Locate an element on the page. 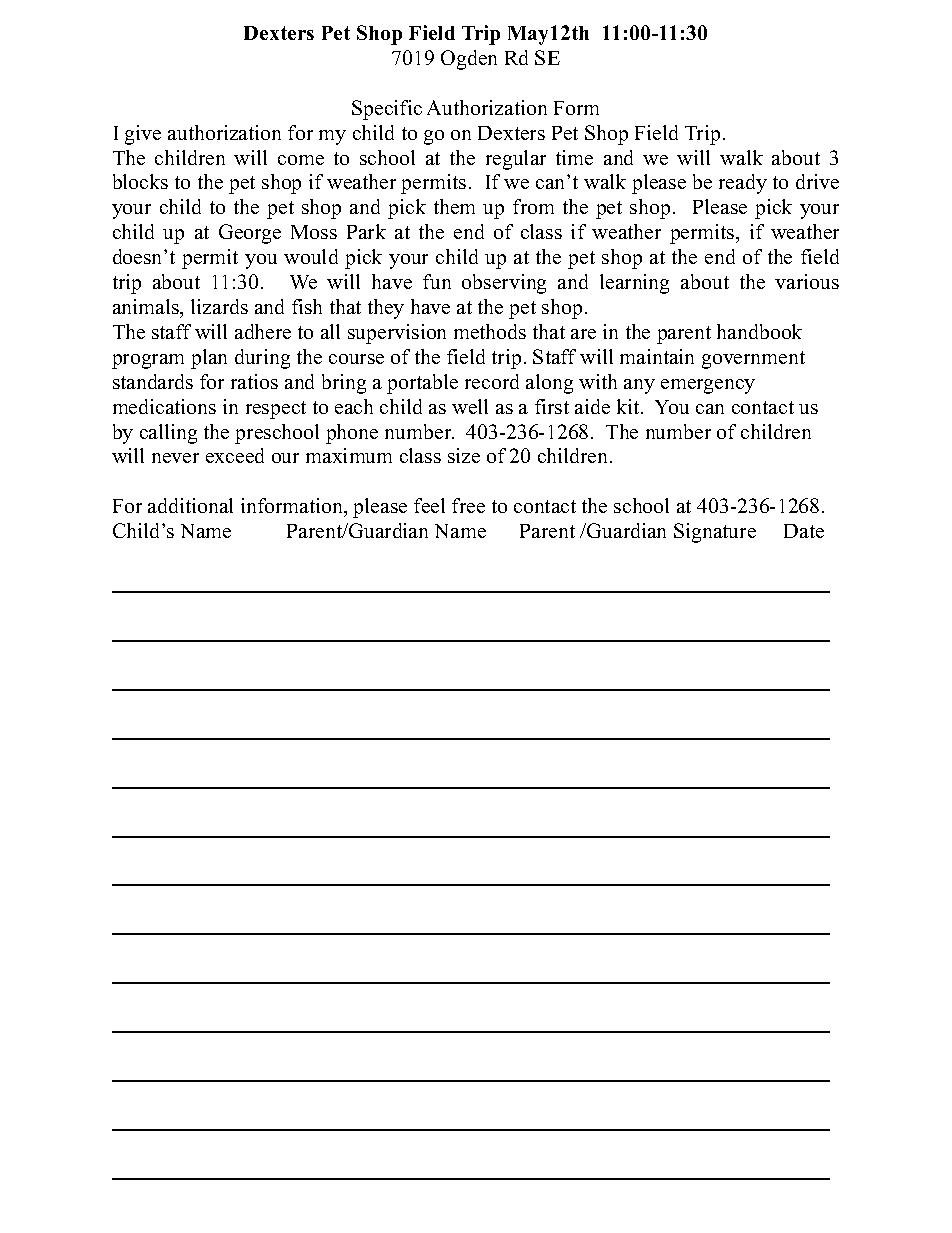  Signature is located at coordinates (715, 533).
